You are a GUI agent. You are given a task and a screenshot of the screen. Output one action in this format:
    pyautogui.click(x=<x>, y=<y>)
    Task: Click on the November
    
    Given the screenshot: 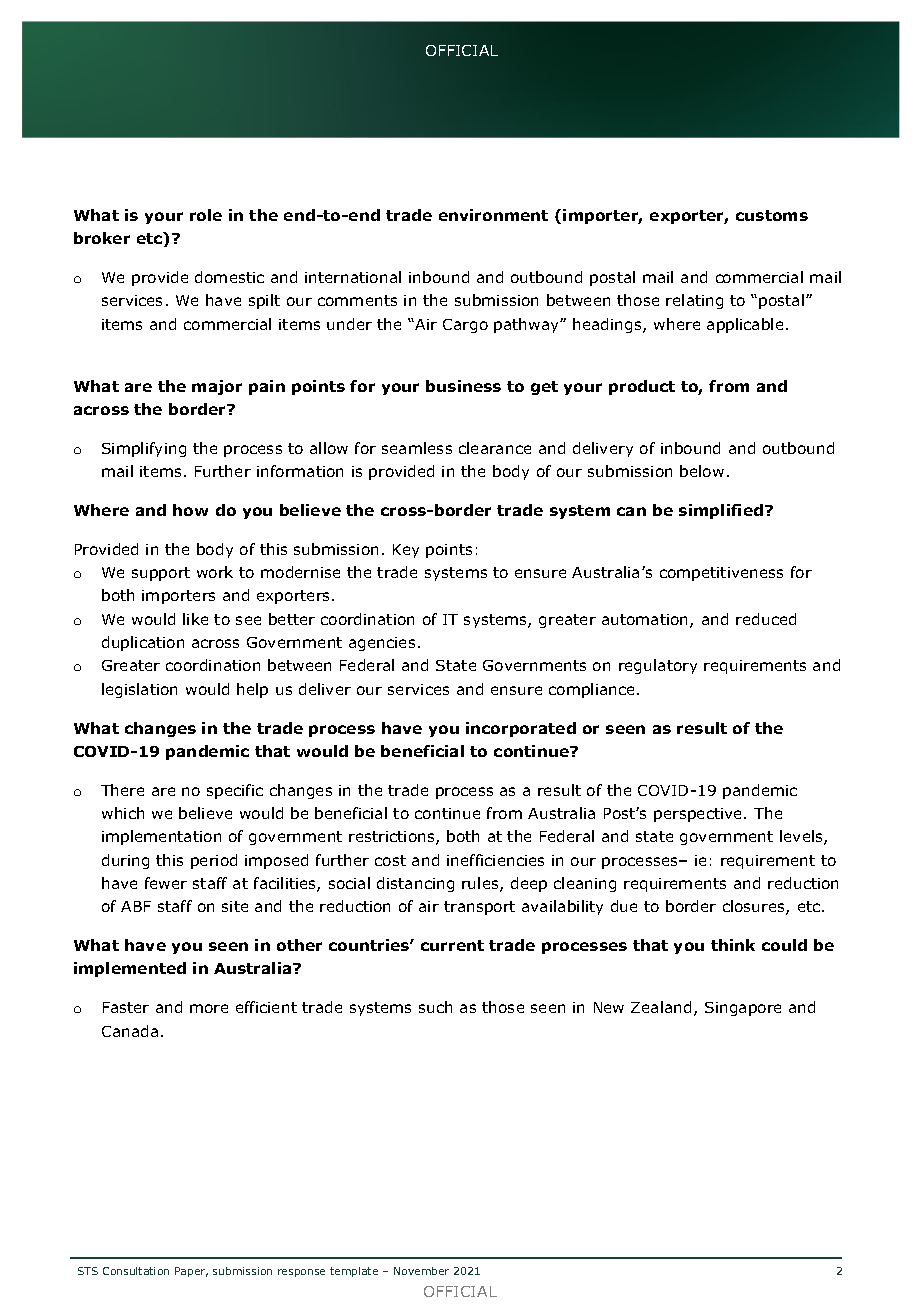 What is the action you would take?
    pyautogui.click(x=421, y=1271)
